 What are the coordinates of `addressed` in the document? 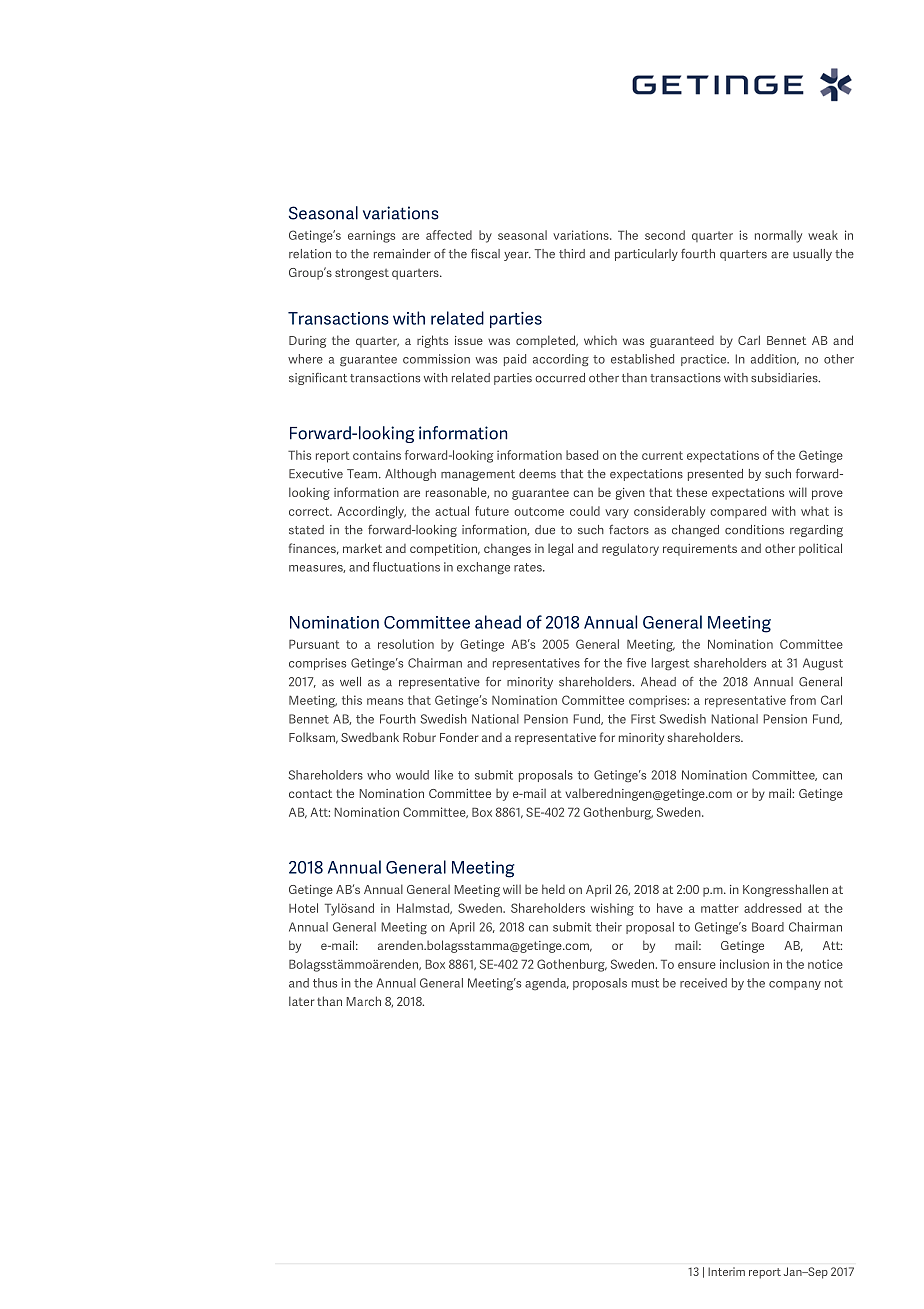 It's located at (772, 908).
